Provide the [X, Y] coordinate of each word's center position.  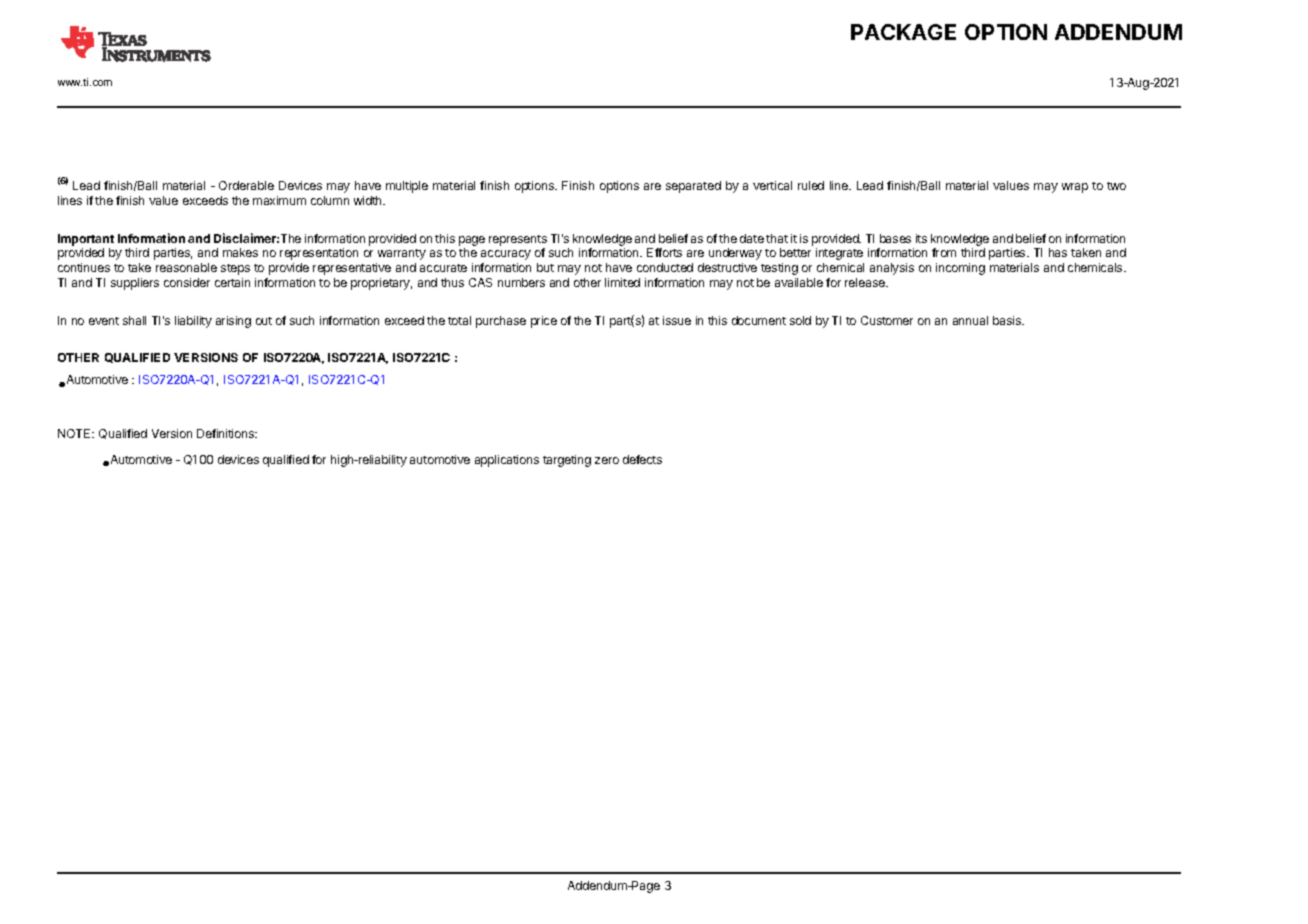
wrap [1075, 188]
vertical [772, 185]
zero [607, 460]
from [944, 252]
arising [233, 322]
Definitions [227, 433]
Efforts [664, 252]
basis [1008, 320]
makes [240, 252]
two [1116, 186]
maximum [279, 200]
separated [693, 187]
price [544, 322]
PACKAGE [903, 32]
